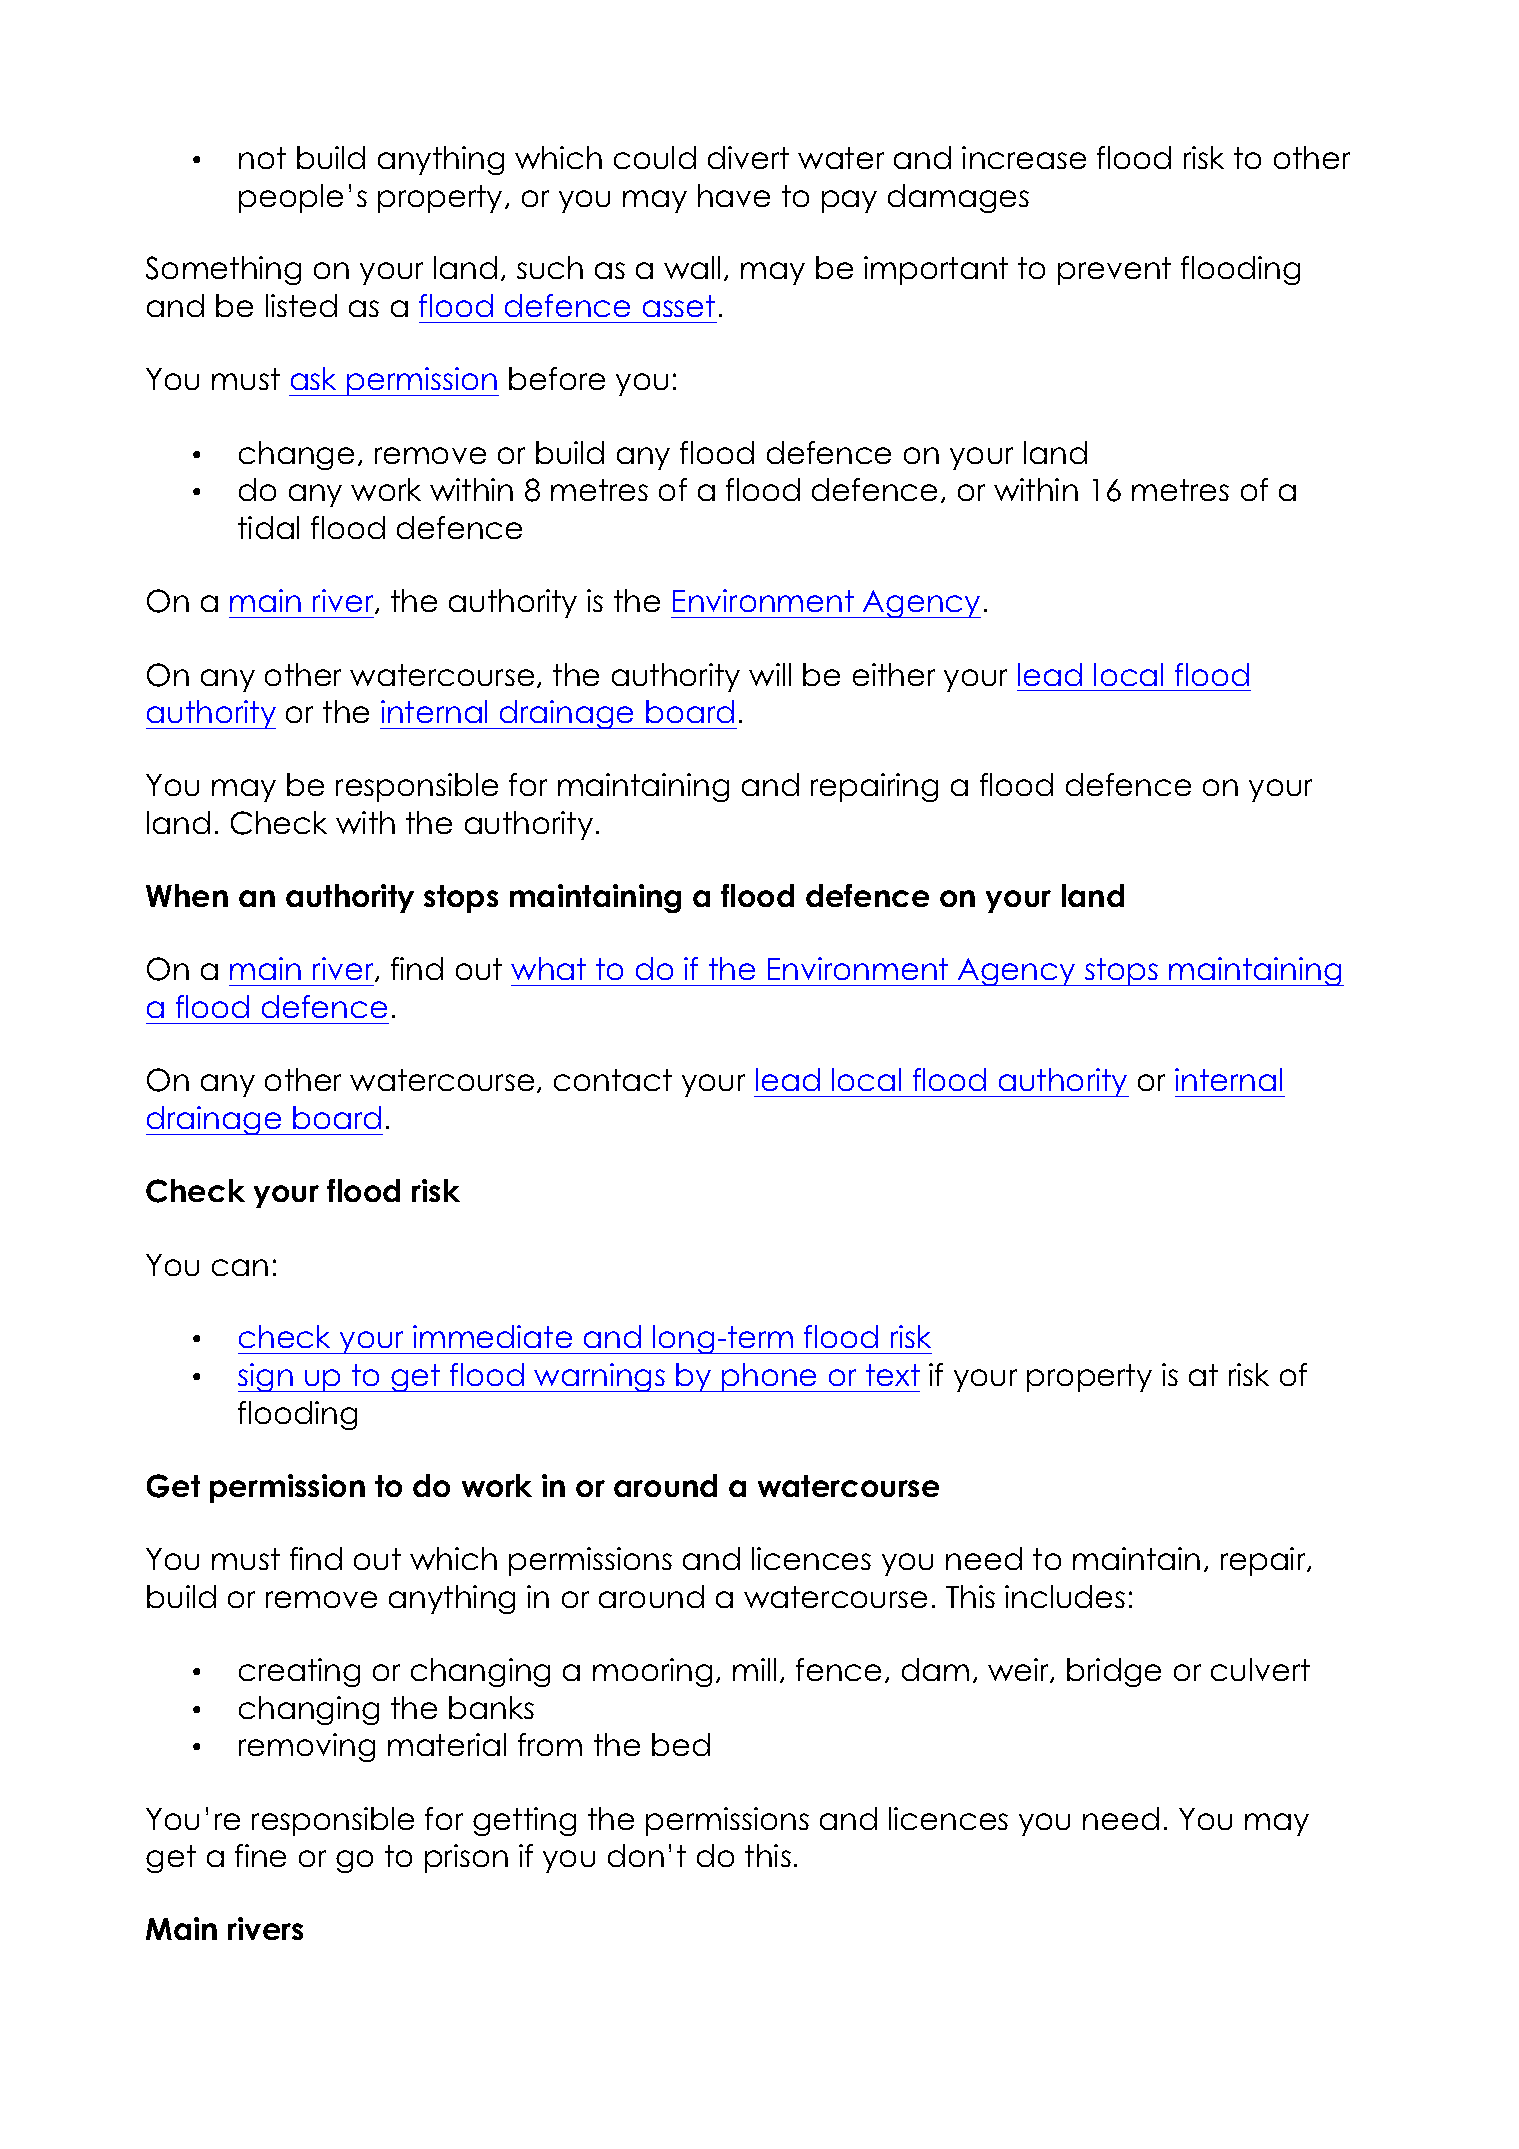 The width and height of the image is (1519, 2149). What do you see at coordinates (894, 674) in the image?
I see `either` at bounding box center [894, 674].
